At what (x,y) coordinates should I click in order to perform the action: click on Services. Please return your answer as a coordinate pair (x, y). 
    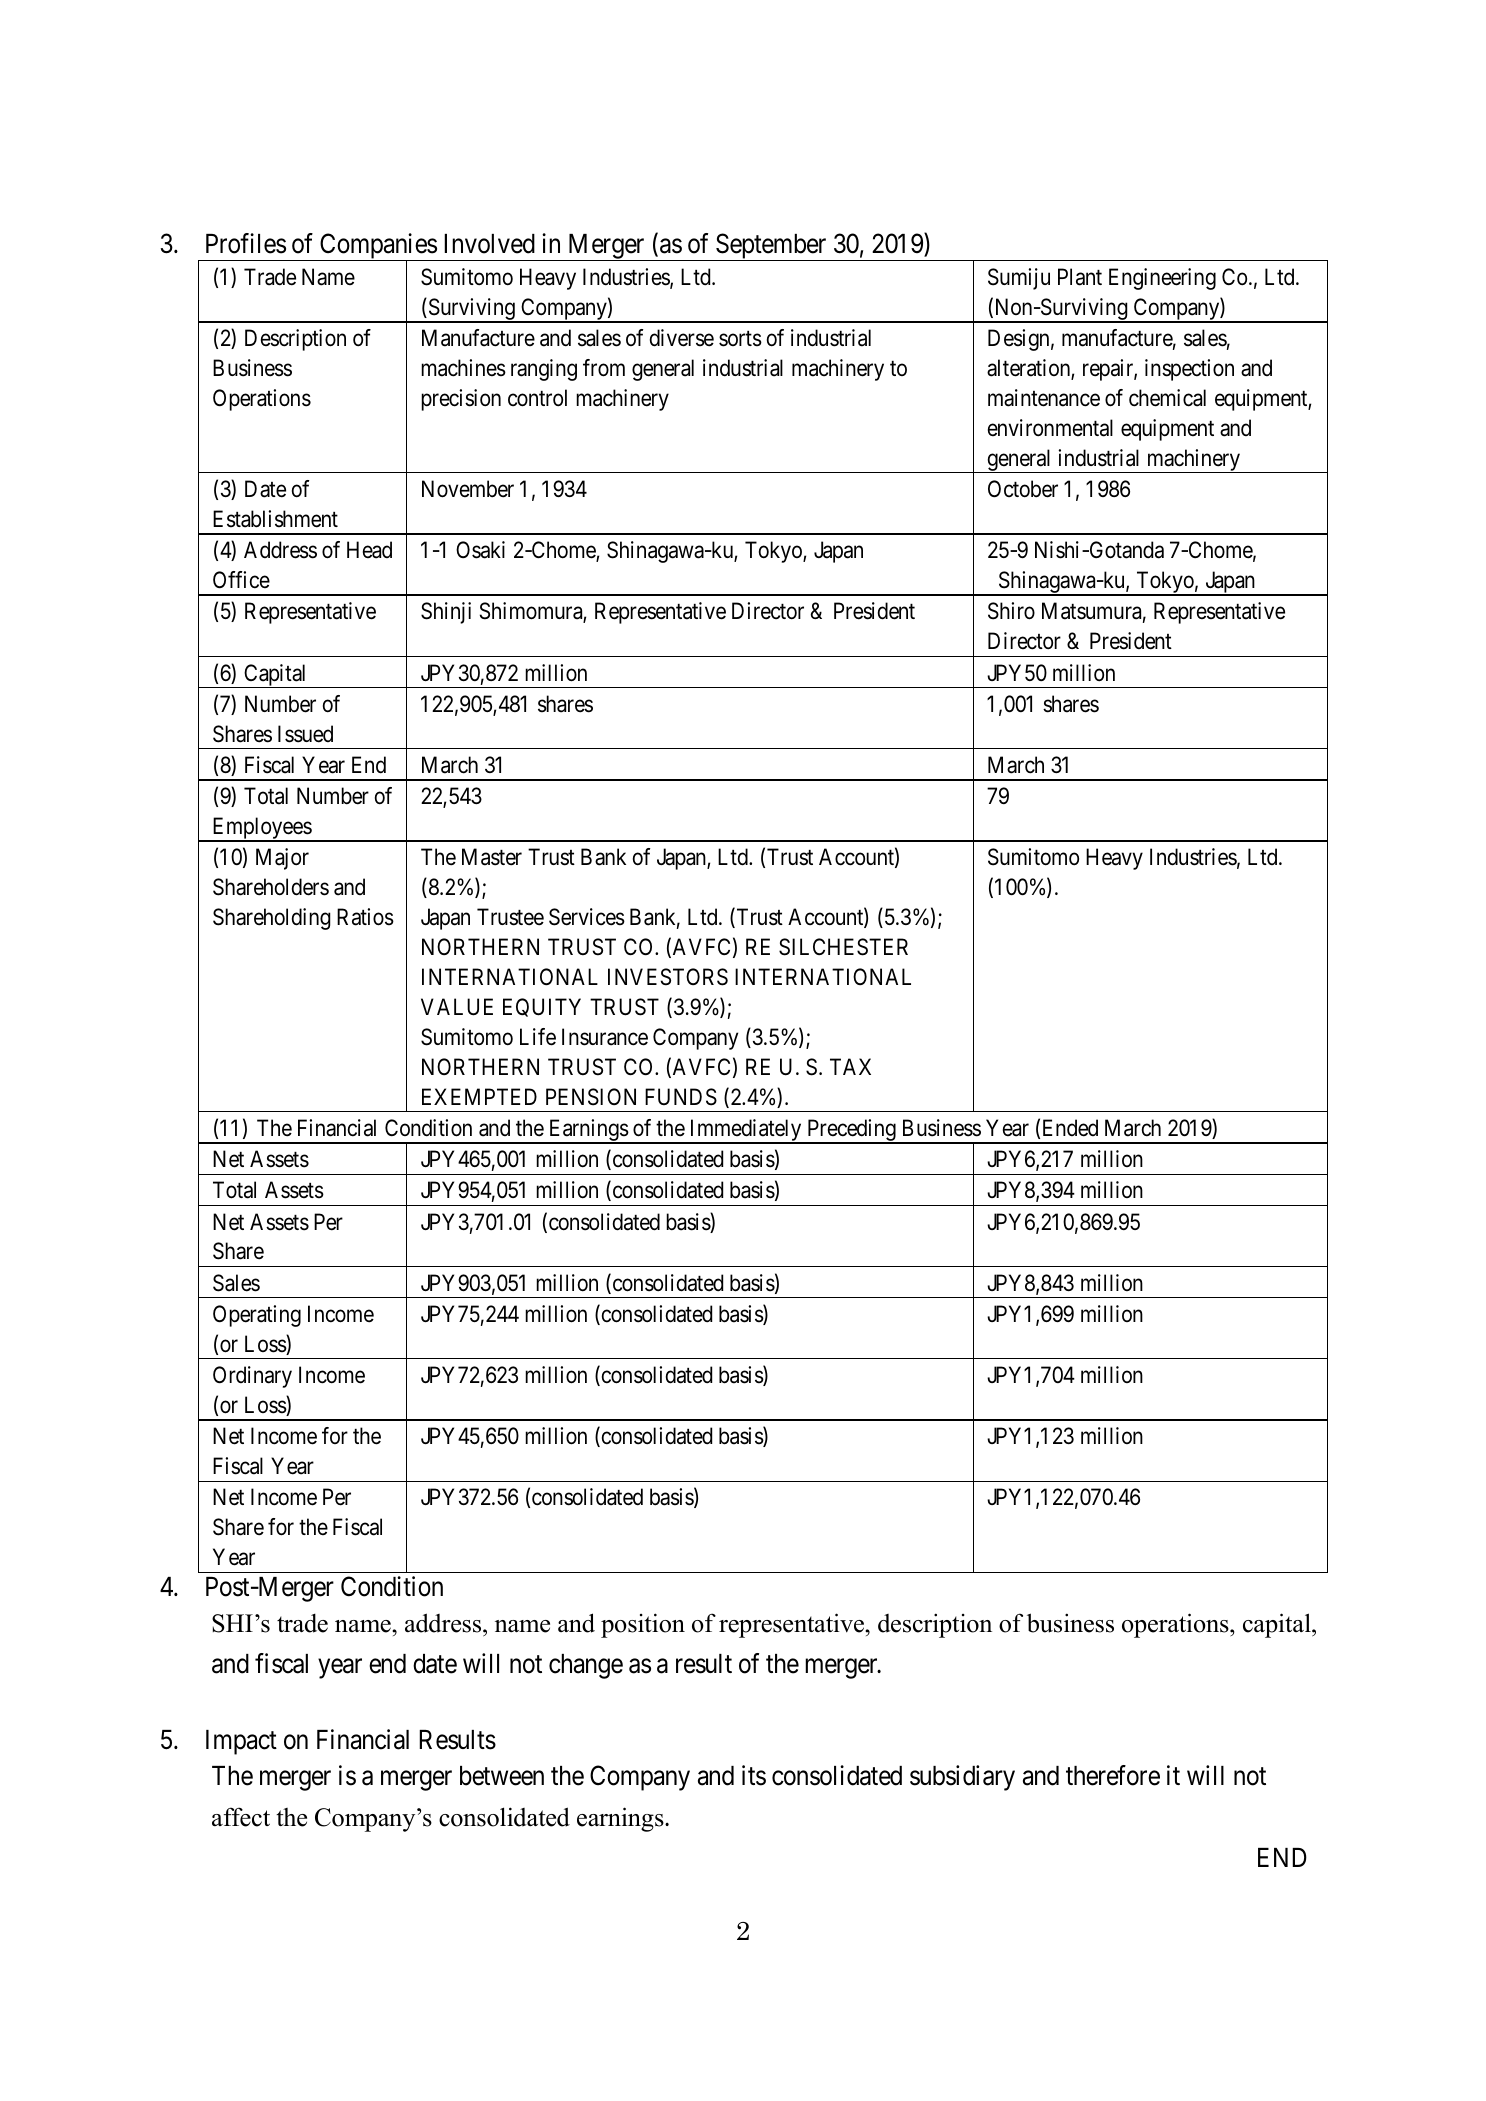
    Looking at the image, I should click on (587, 917).
